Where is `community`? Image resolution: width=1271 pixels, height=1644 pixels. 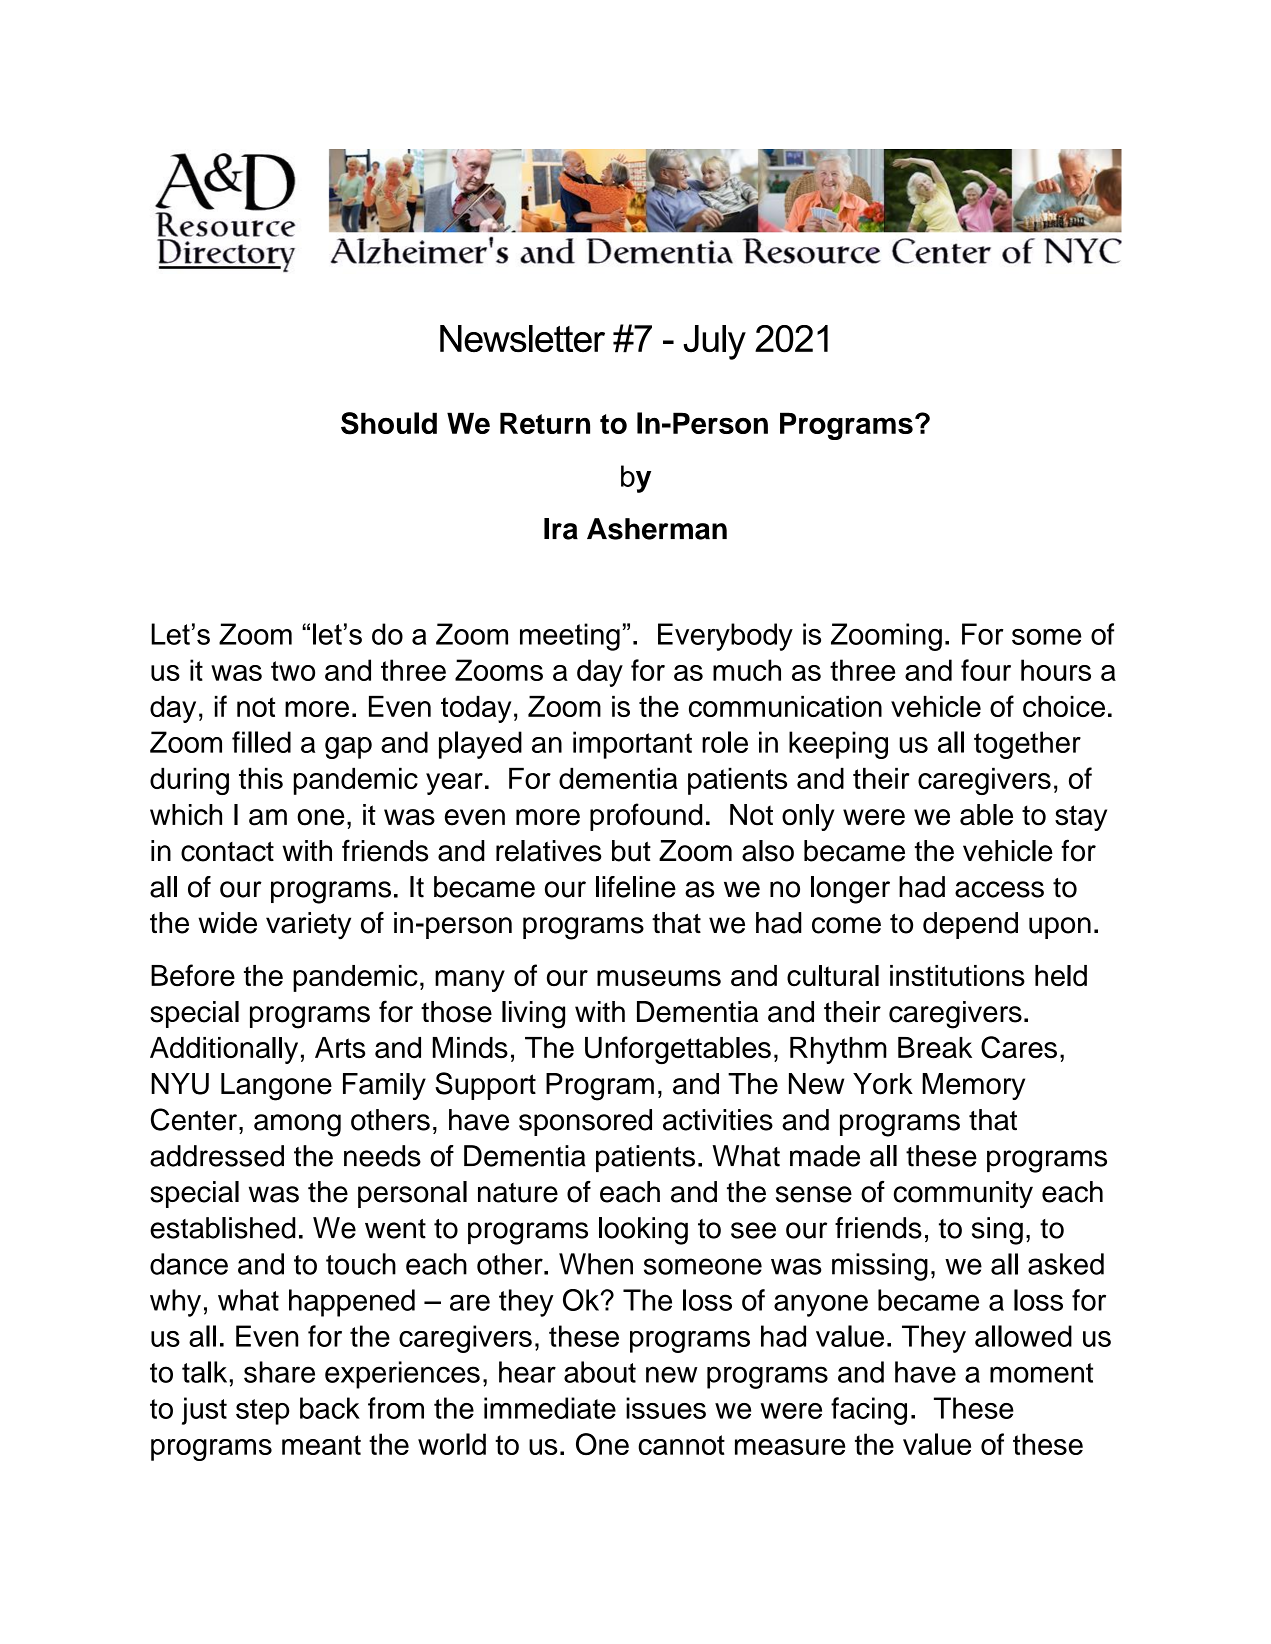
community is located at coordinates (963, 1195).
